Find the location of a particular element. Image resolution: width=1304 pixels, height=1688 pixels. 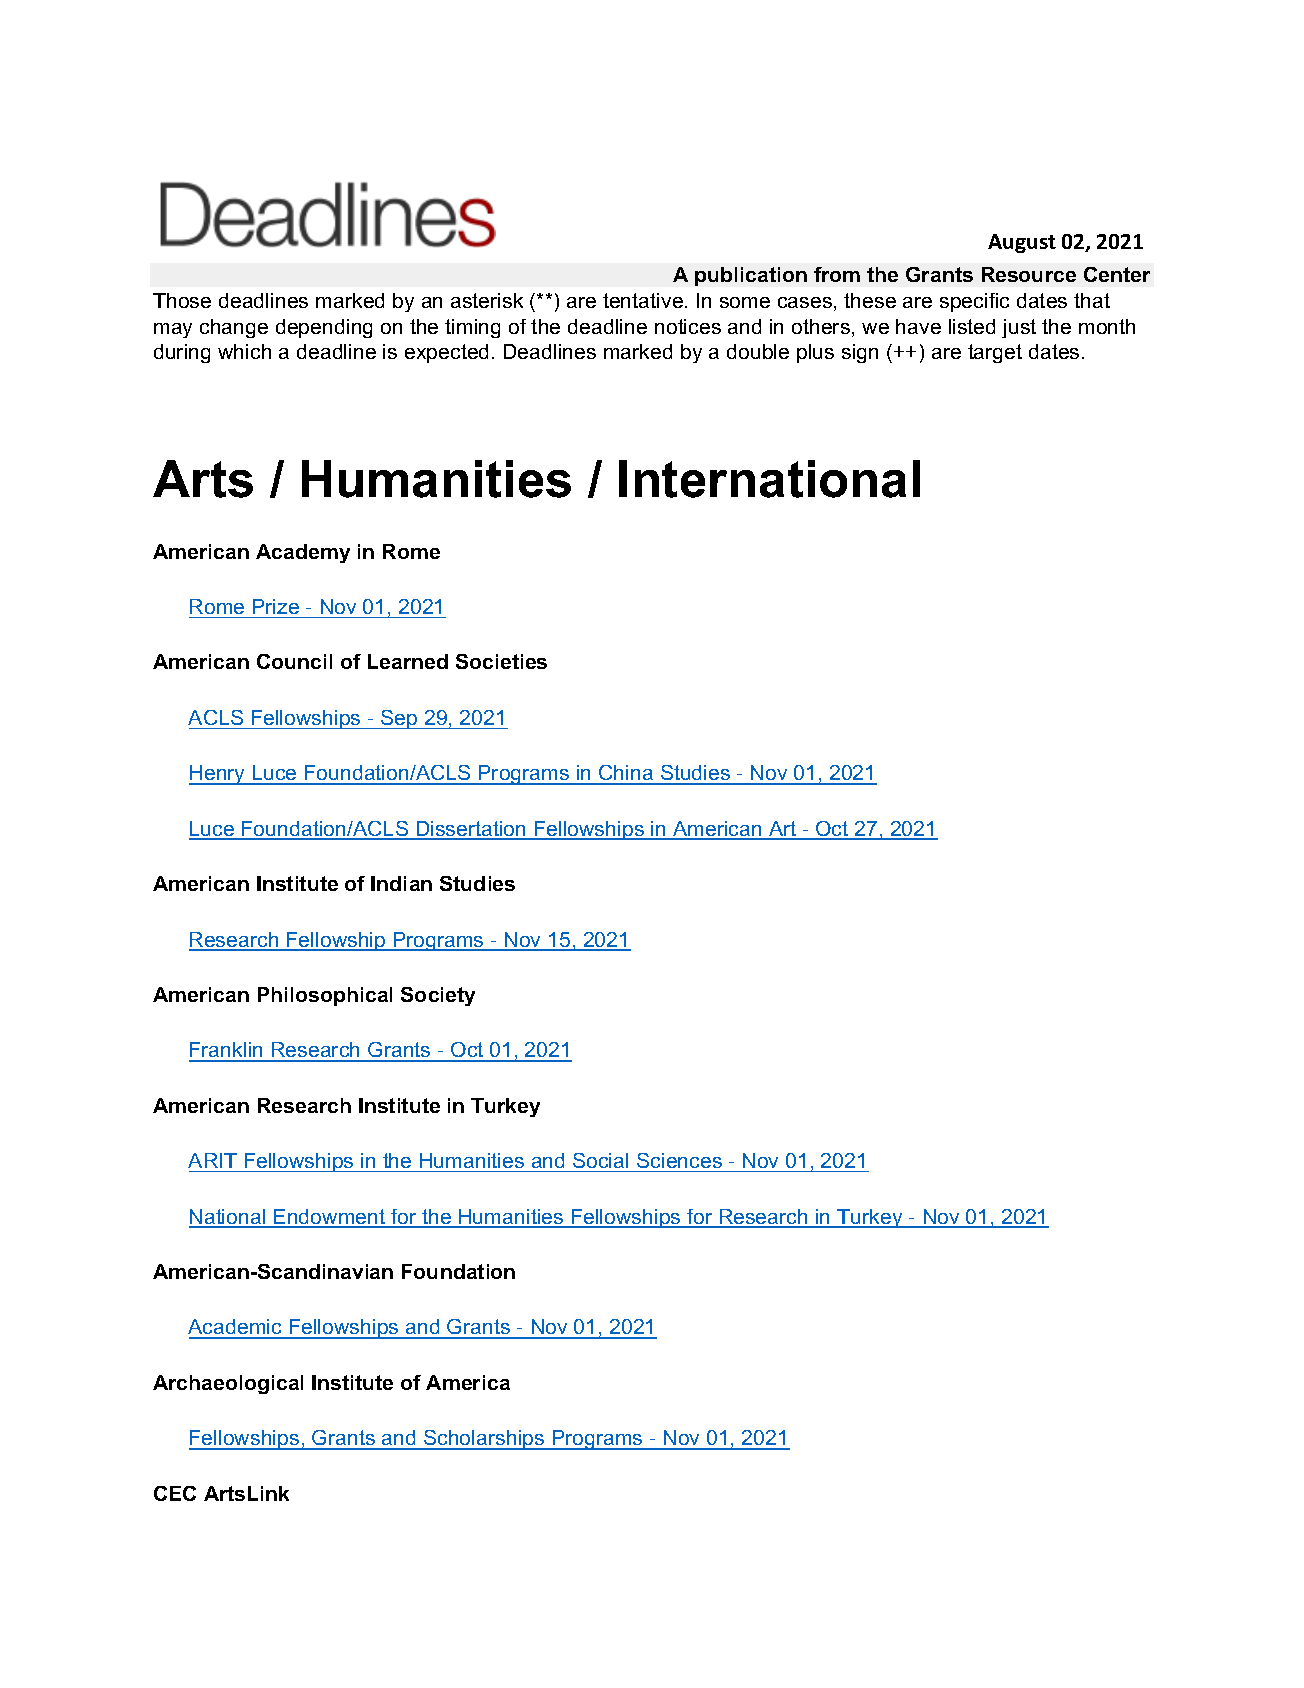

China is located at coordinates (626, 774).
